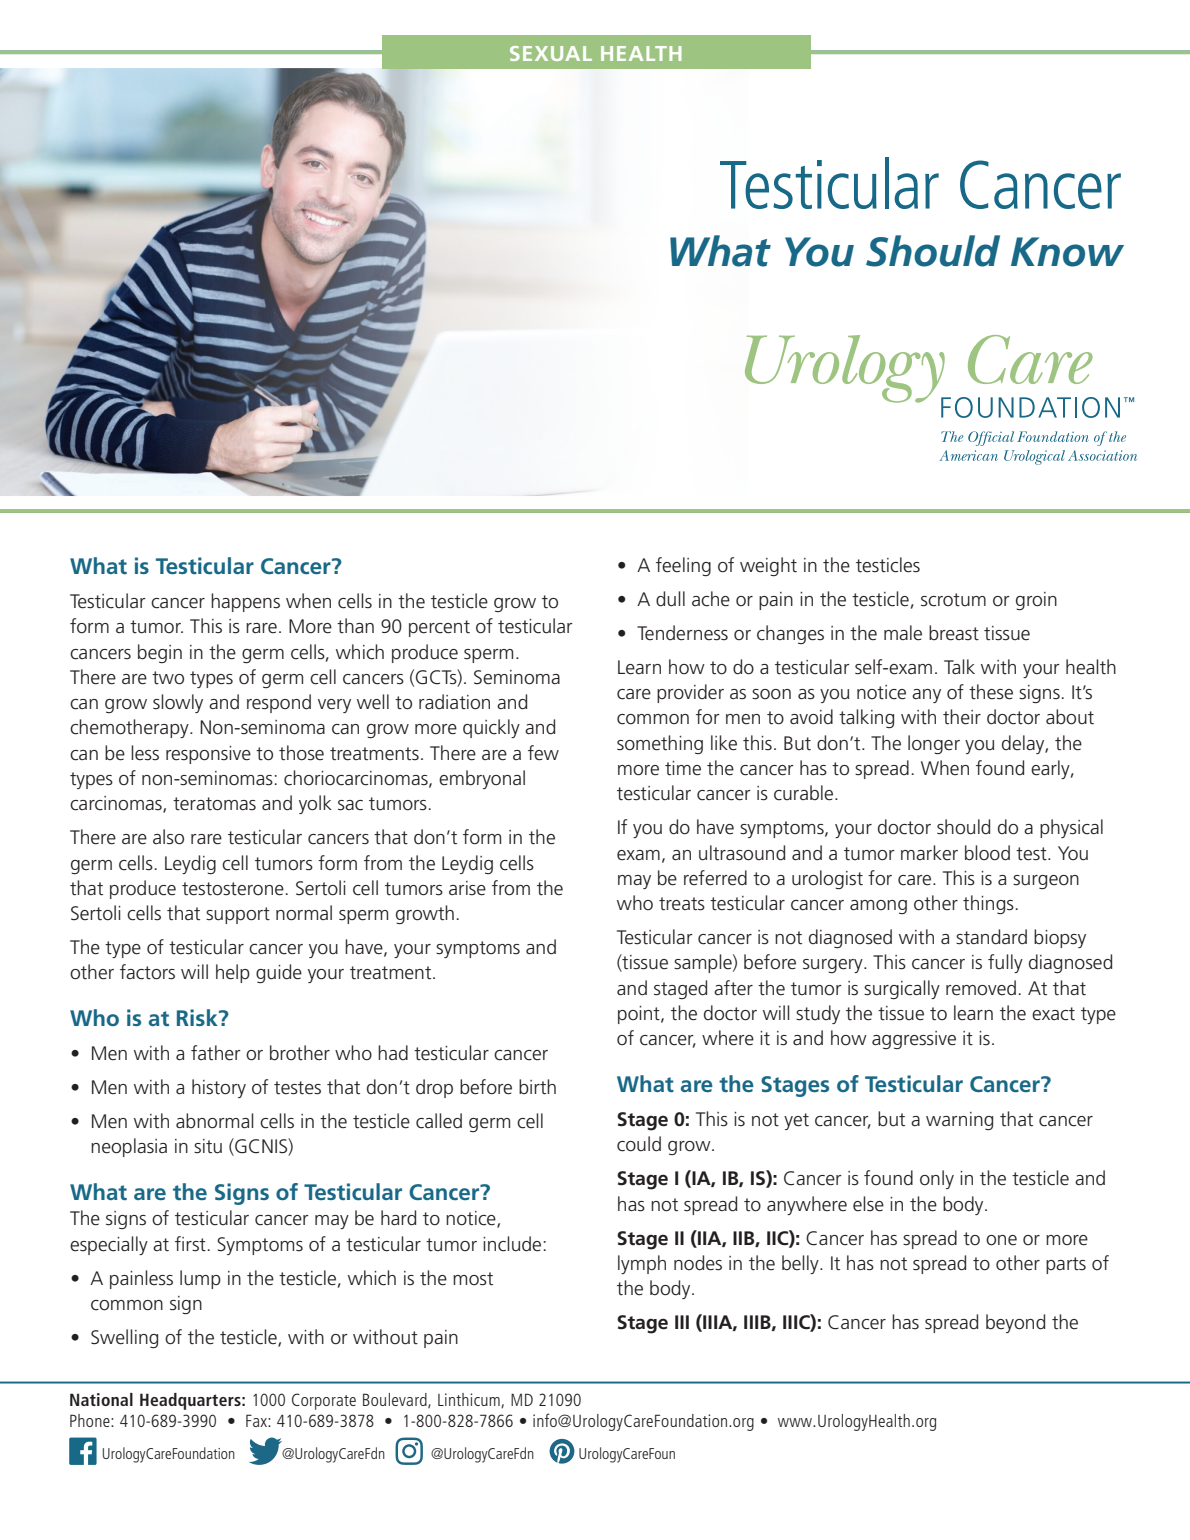  I want to click on lymph, so click(642, 1264).
